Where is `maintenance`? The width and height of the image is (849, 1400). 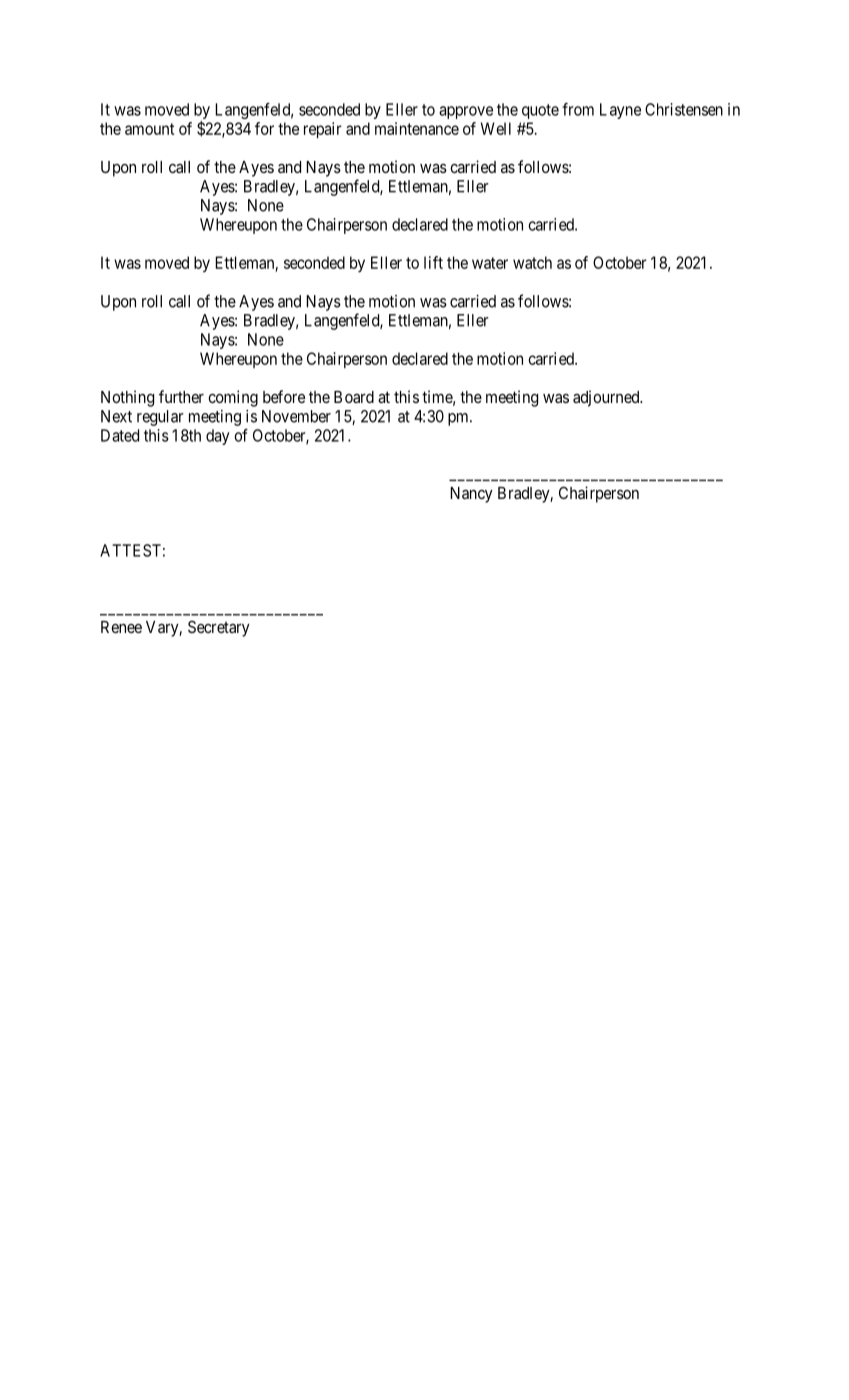
maintenance is located at coordinates (417, 128).
